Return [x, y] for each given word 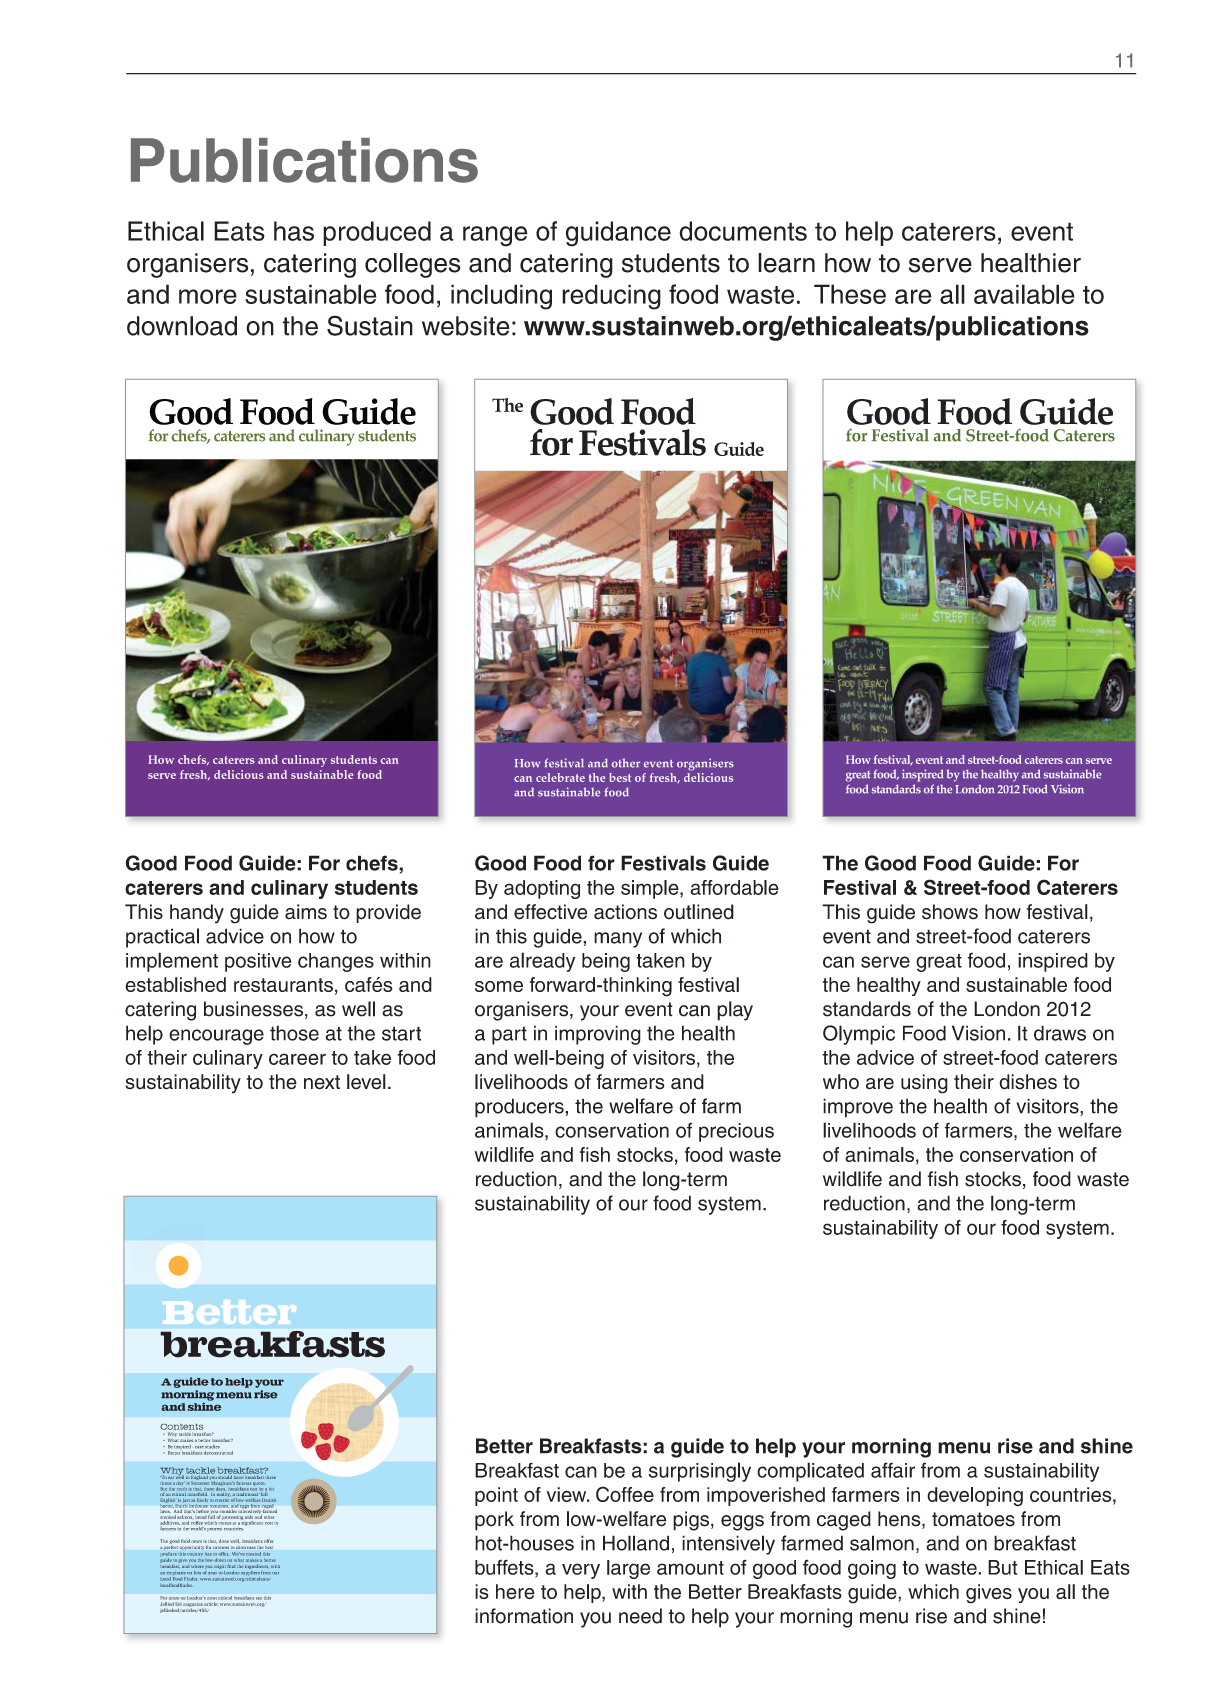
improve [858, 1108]
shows [950, 912]
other [626, 763]
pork [494, 1521]
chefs [373, 863]
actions [625, 912]
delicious [708, 776]
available [1024, 294]
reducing [611, 297]
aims [306, 912]
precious [736, 1132]
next [322, 1082]
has [294, 231]
